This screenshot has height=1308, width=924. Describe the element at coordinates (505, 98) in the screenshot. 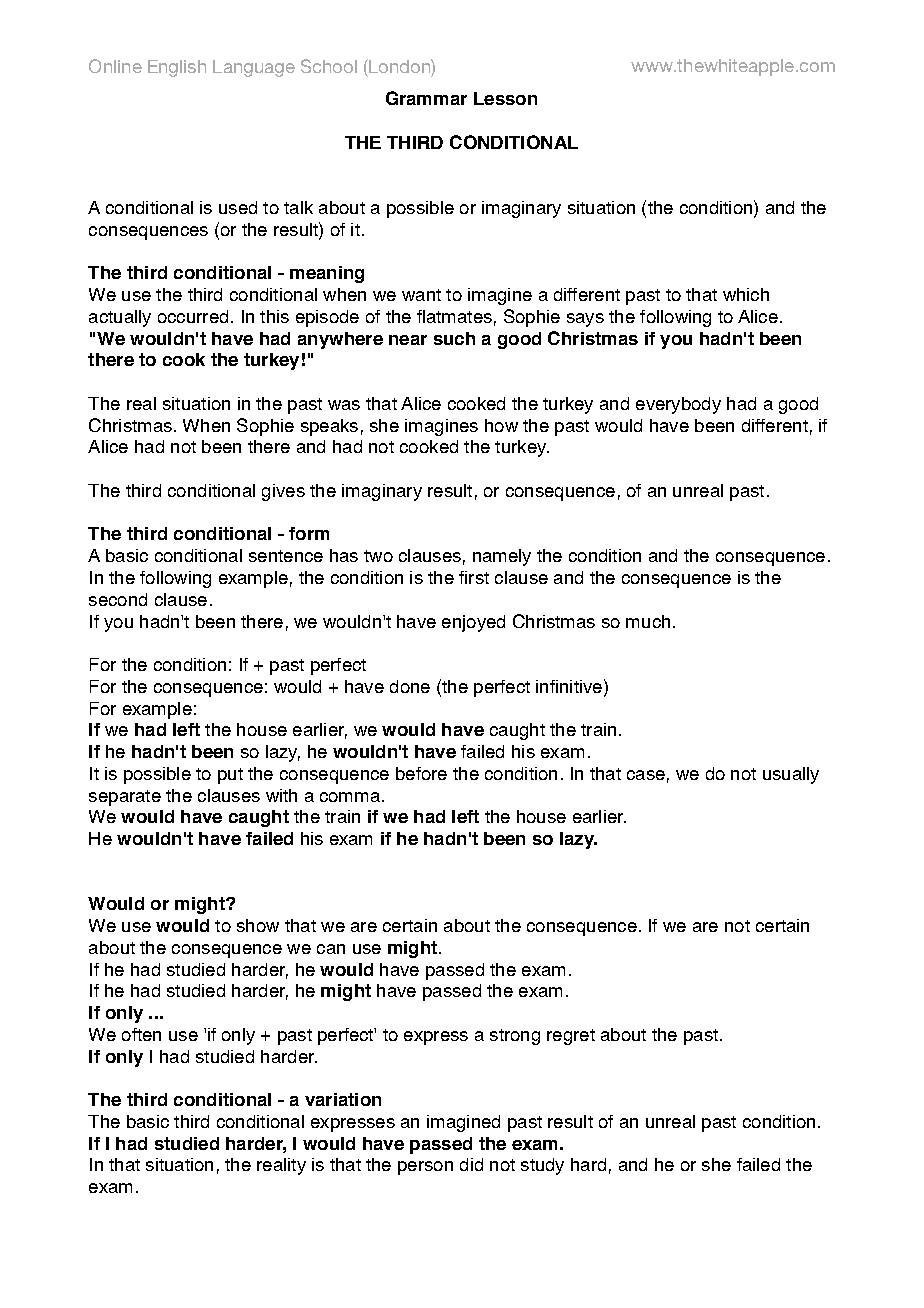

I see `Lesson` at that location.
